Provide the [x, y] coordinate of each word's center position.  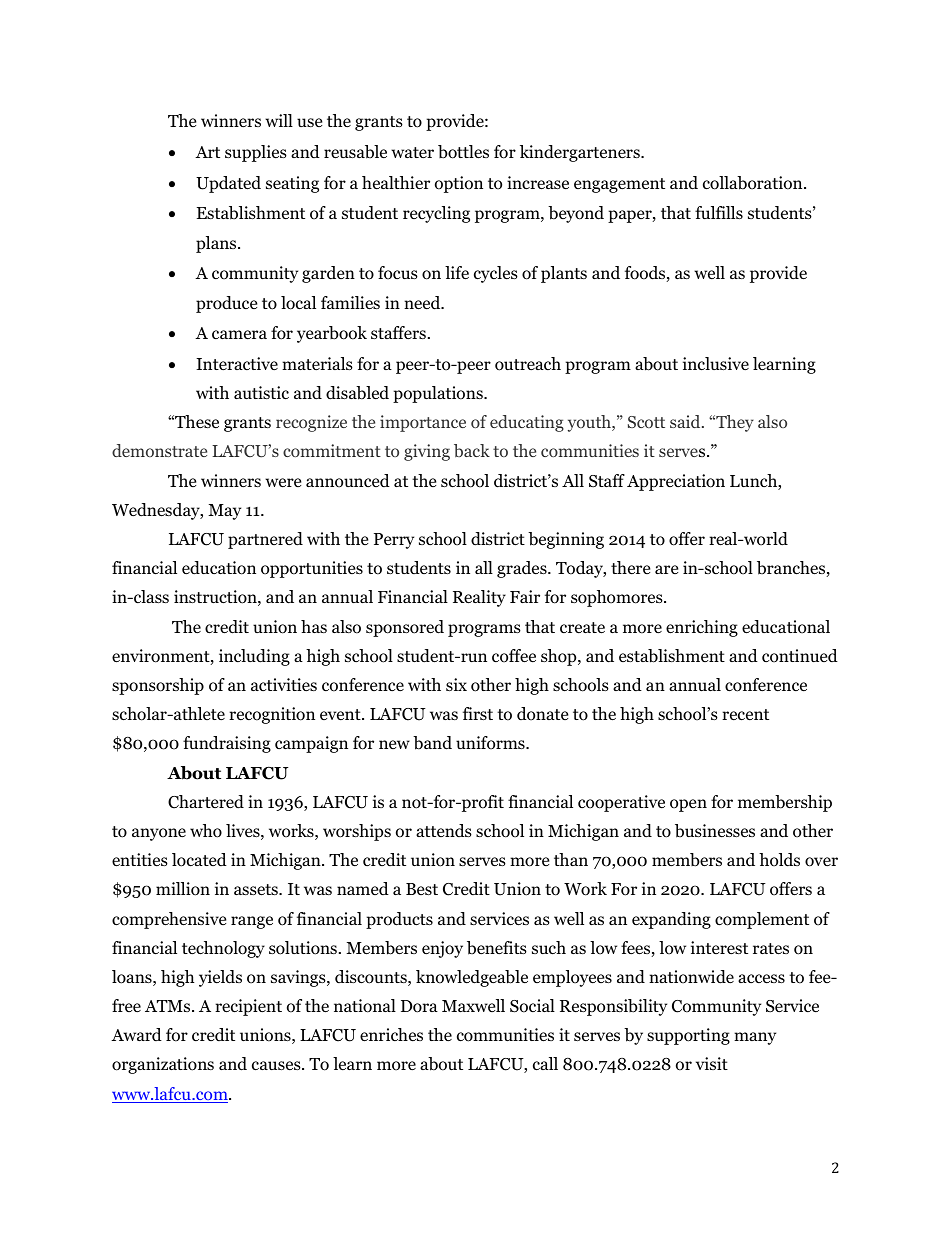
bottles [463, 152]
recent [745, 714]
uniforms [491, 743]
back [472, 450]
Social [532, 1006]
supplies [256, 153]
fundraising [227, 744]
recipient [248, 1007]
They [734, 423]
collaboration [754, 183]
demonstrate [159, 450]
